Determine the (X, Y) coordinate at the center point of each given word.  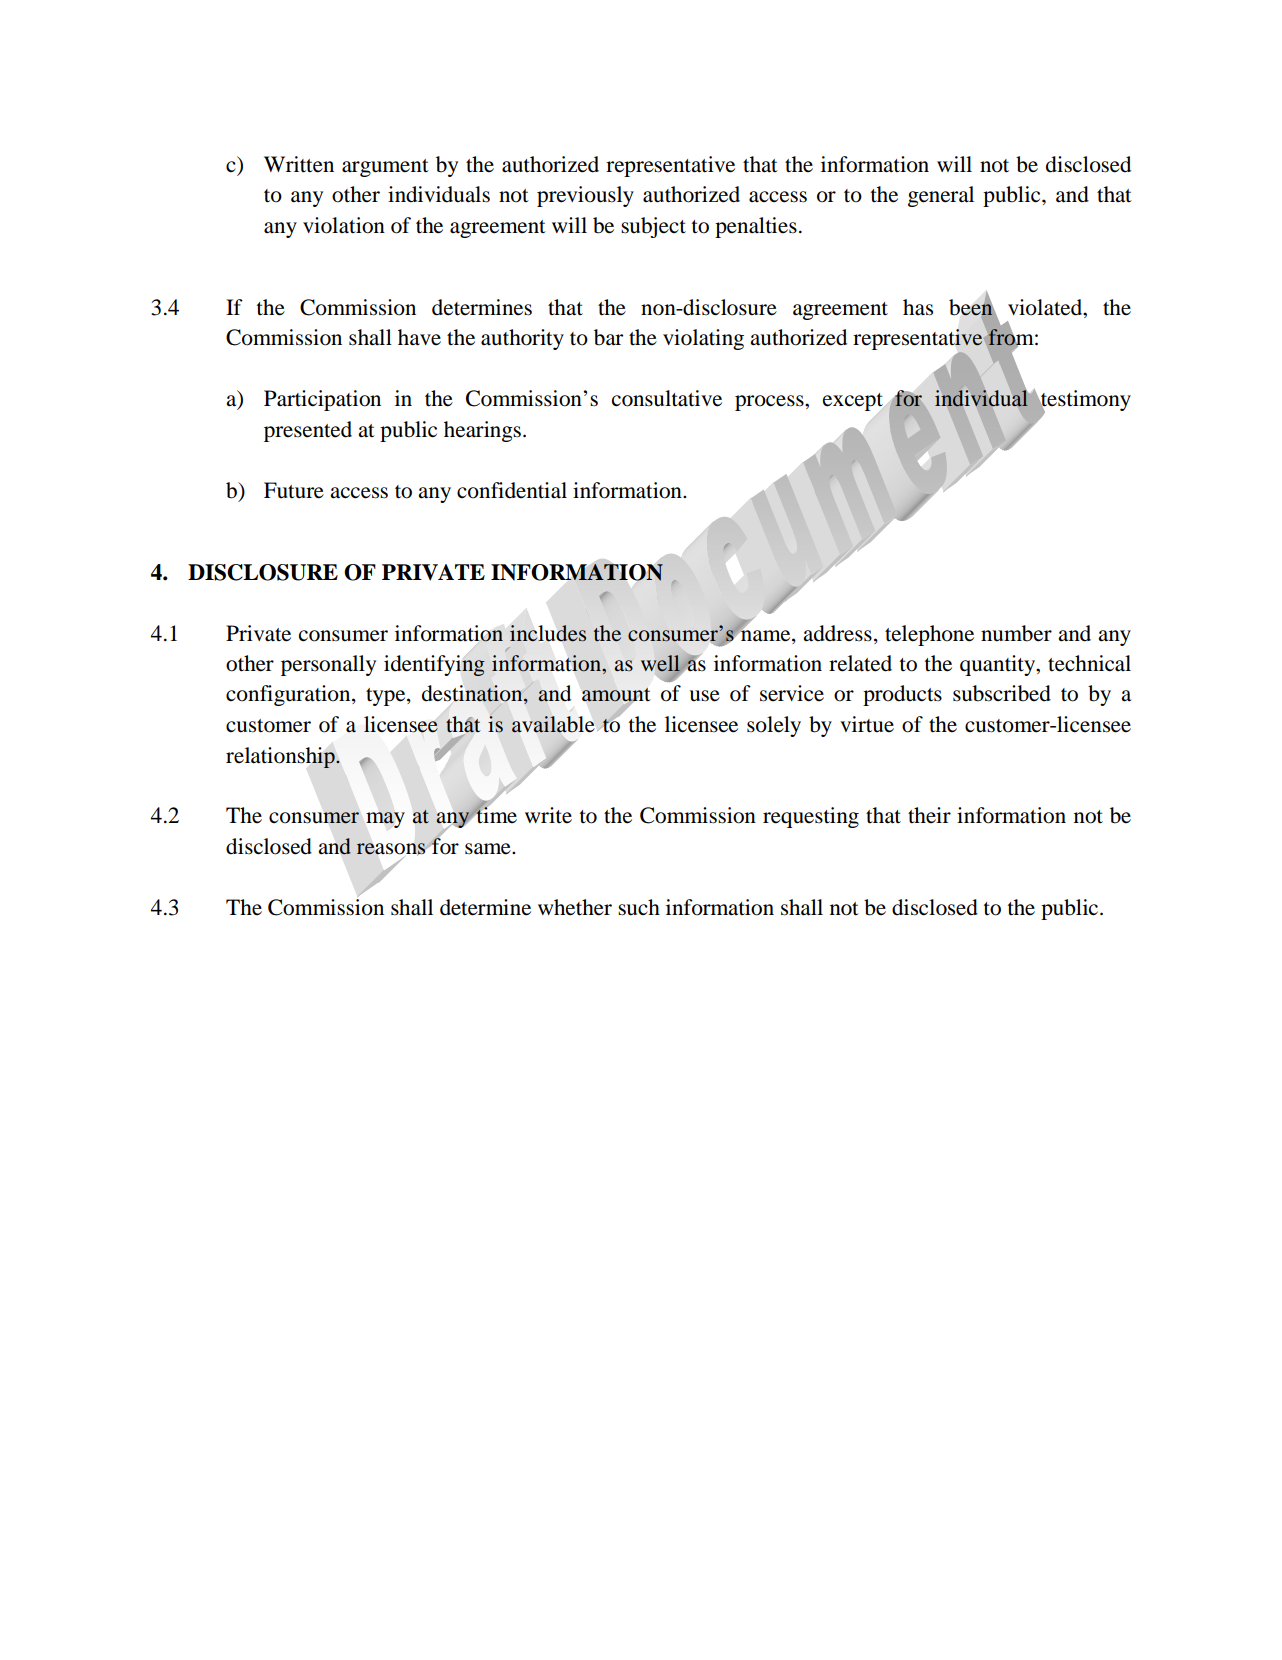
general (941, 196)
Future (294, 490)
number (1016, 633)
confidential (512, 490)
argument (385, 168)
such (639, 907)
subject (653, 227)
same (489, 849)
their (929, 815)
